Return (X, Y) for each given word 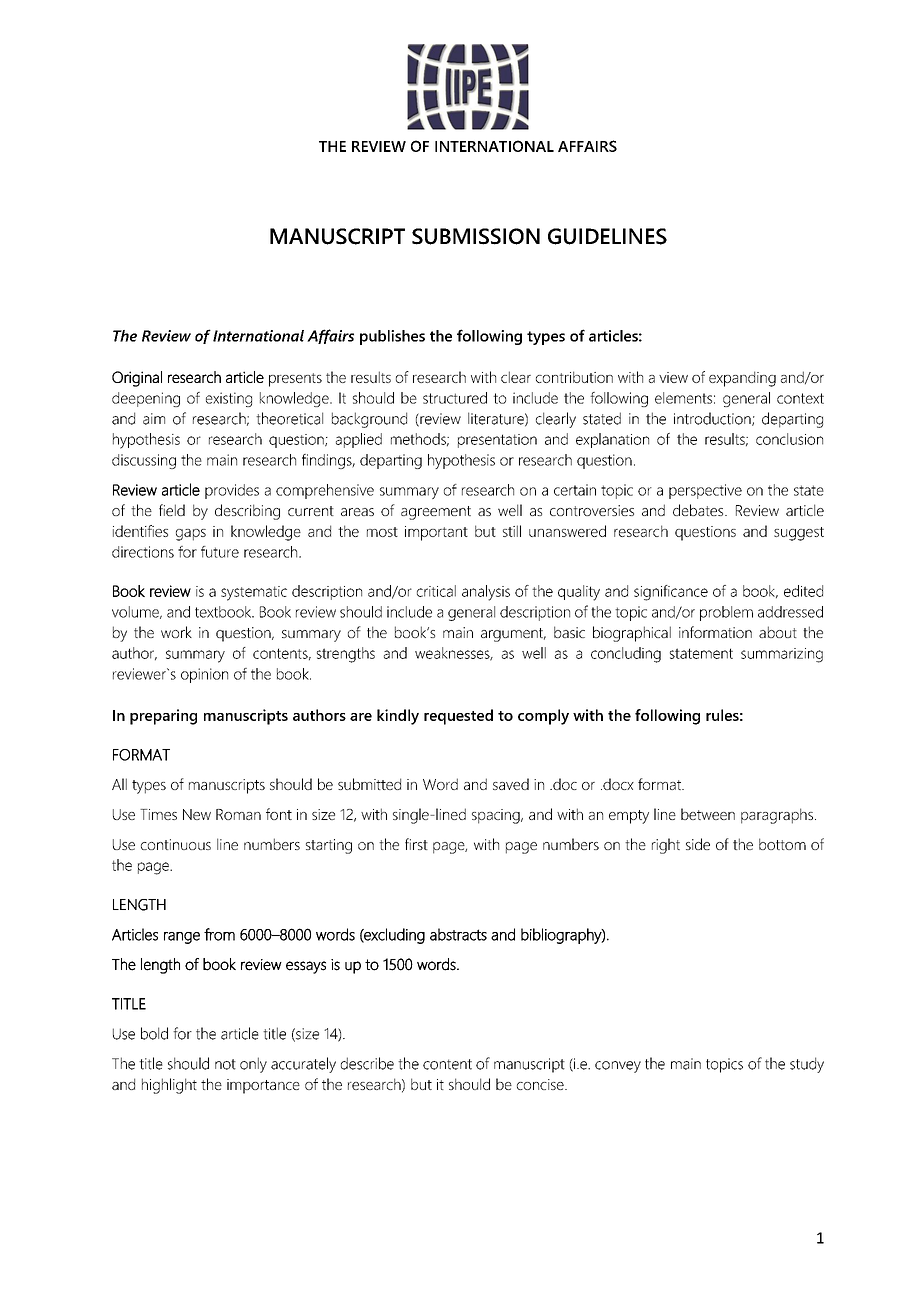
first (416, 844)
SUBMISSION (476, 236)
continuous (176, 844)
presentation (497, 441)
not (225, 1064)
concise (541, 1084)
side (698, 844)
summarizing (782, 655)
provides (232, 491)
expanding (742, 379)
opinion (204, 675)
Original (137, 379)
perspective (705, 491)
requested (458, 717)
